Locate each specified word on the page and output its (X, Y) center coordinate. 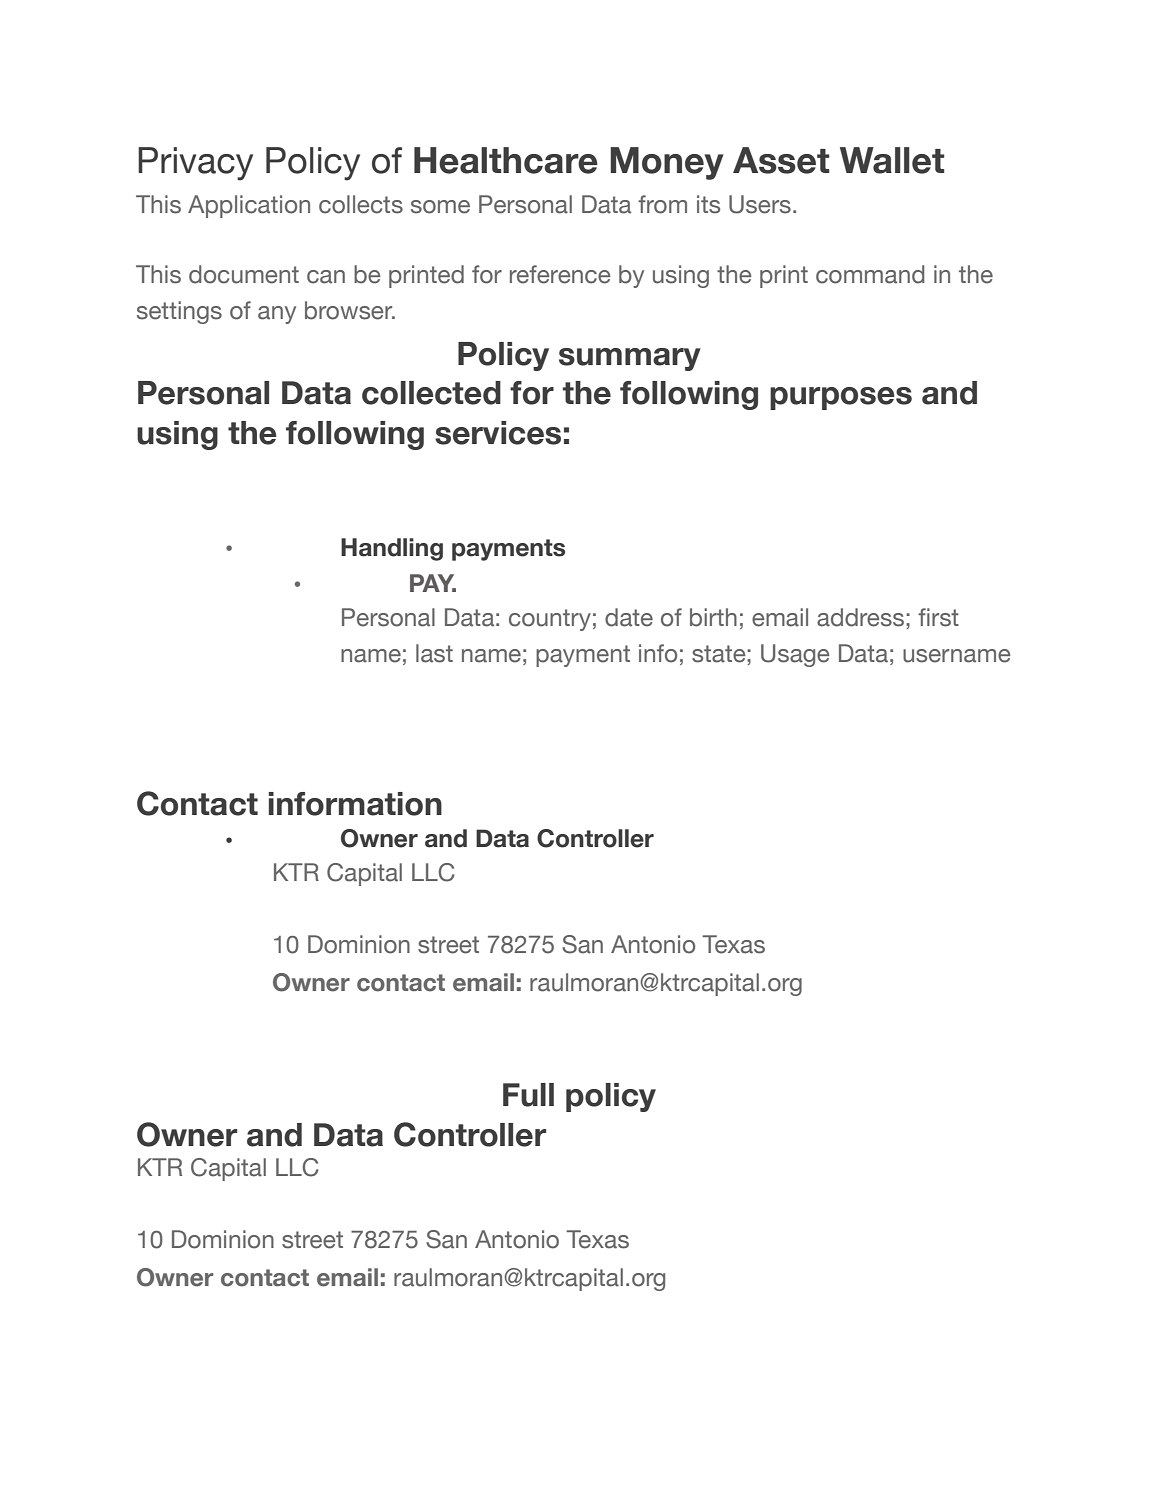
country (550, 620)
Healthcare (506, 160)
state (720, 654)
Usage (795, 655)
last (434, 653)
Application (249, 206)
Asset (781, 160)
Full (528, 1095)
